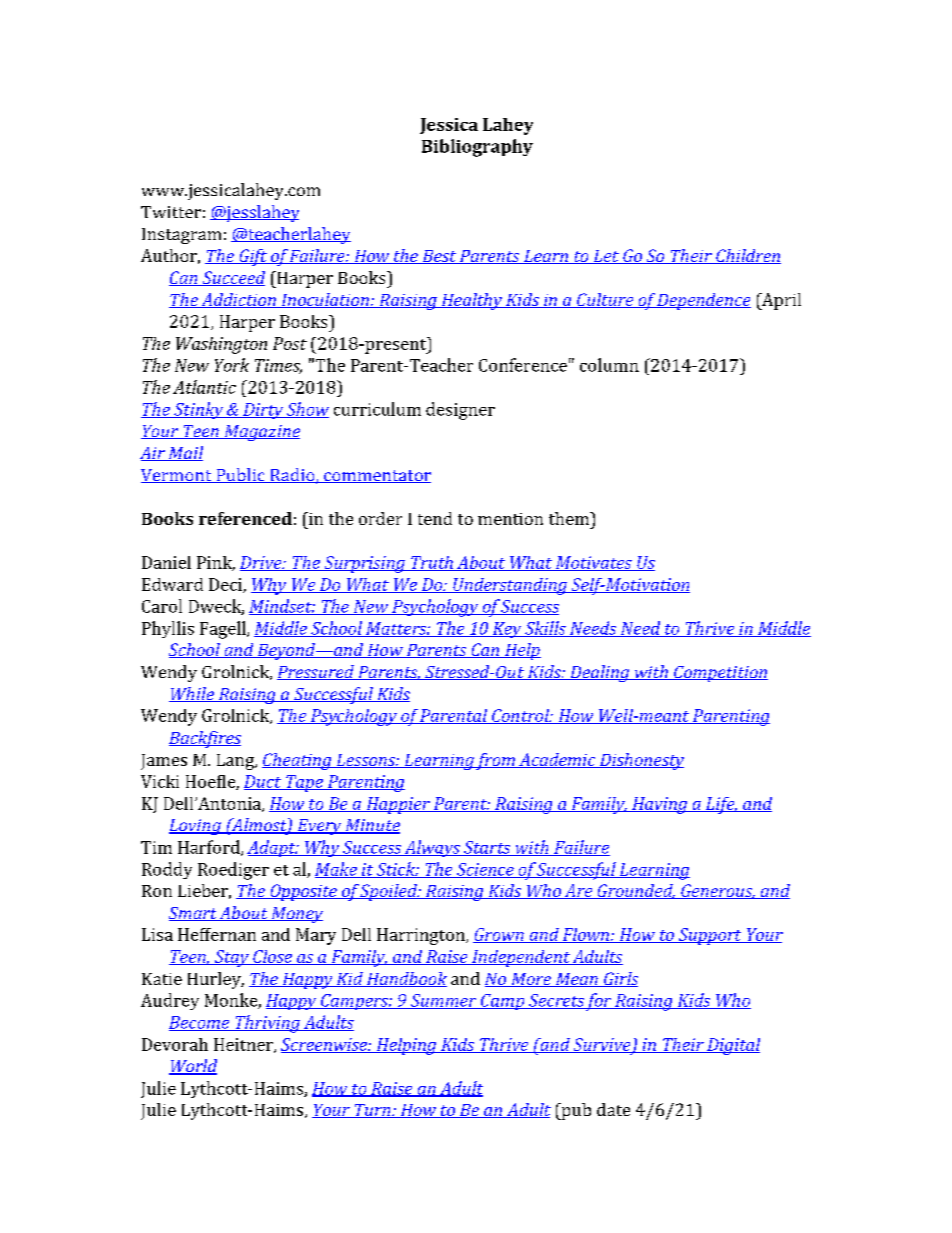 The height and width of the screenshot is (1233, 952). I want to click on from, so click(496, 761).
